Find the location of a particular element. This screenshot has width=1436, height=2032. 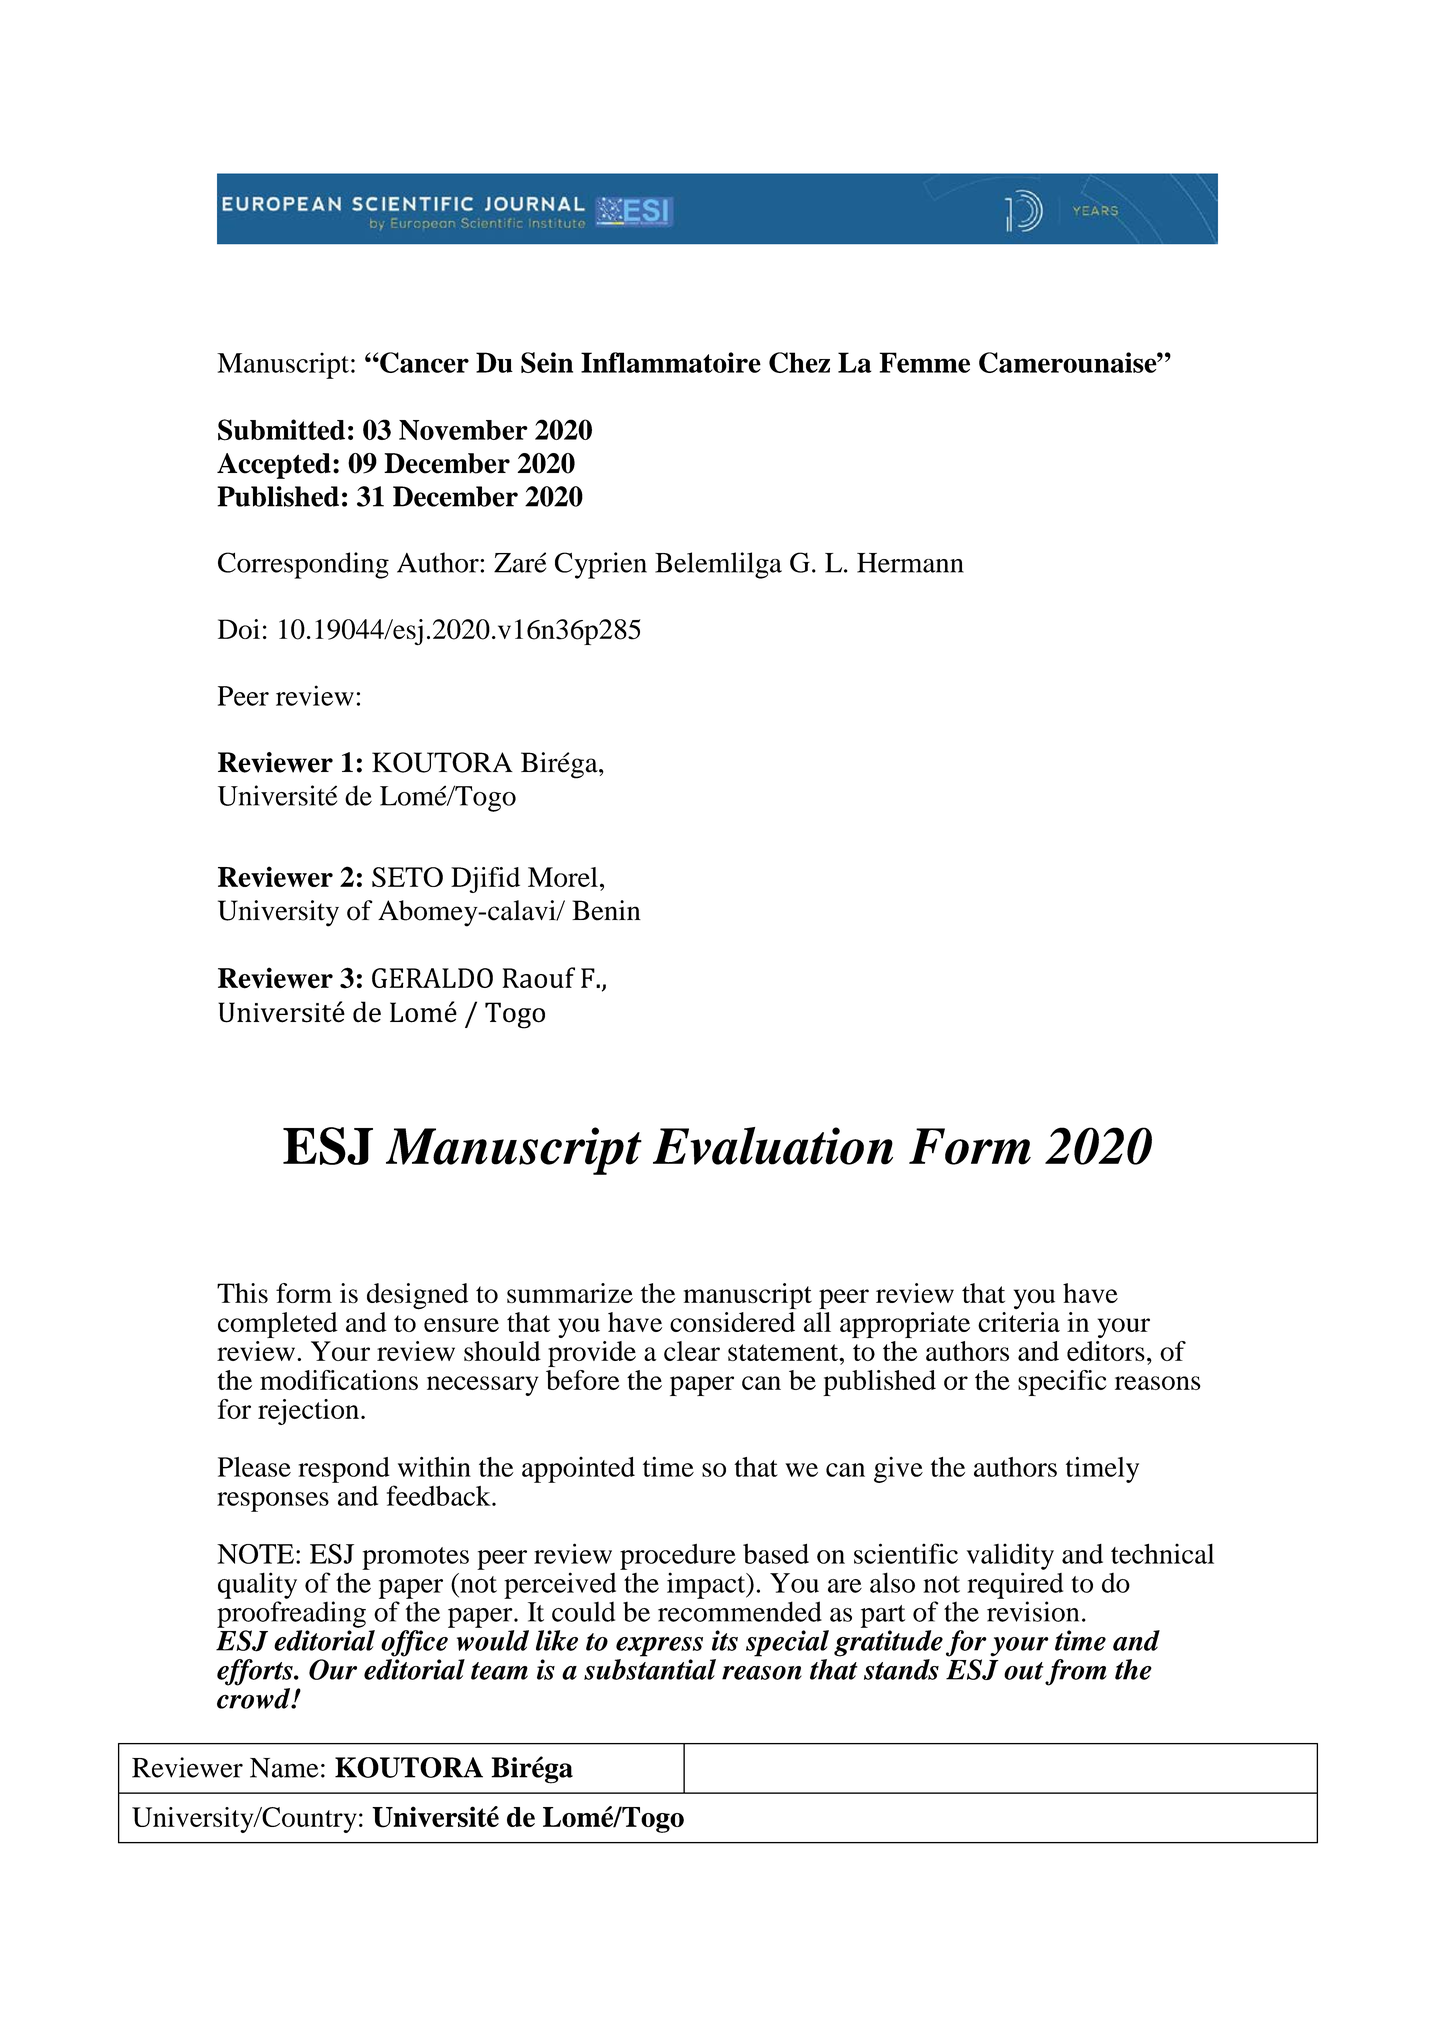

substantial is located at coordinates (650, 1669).
